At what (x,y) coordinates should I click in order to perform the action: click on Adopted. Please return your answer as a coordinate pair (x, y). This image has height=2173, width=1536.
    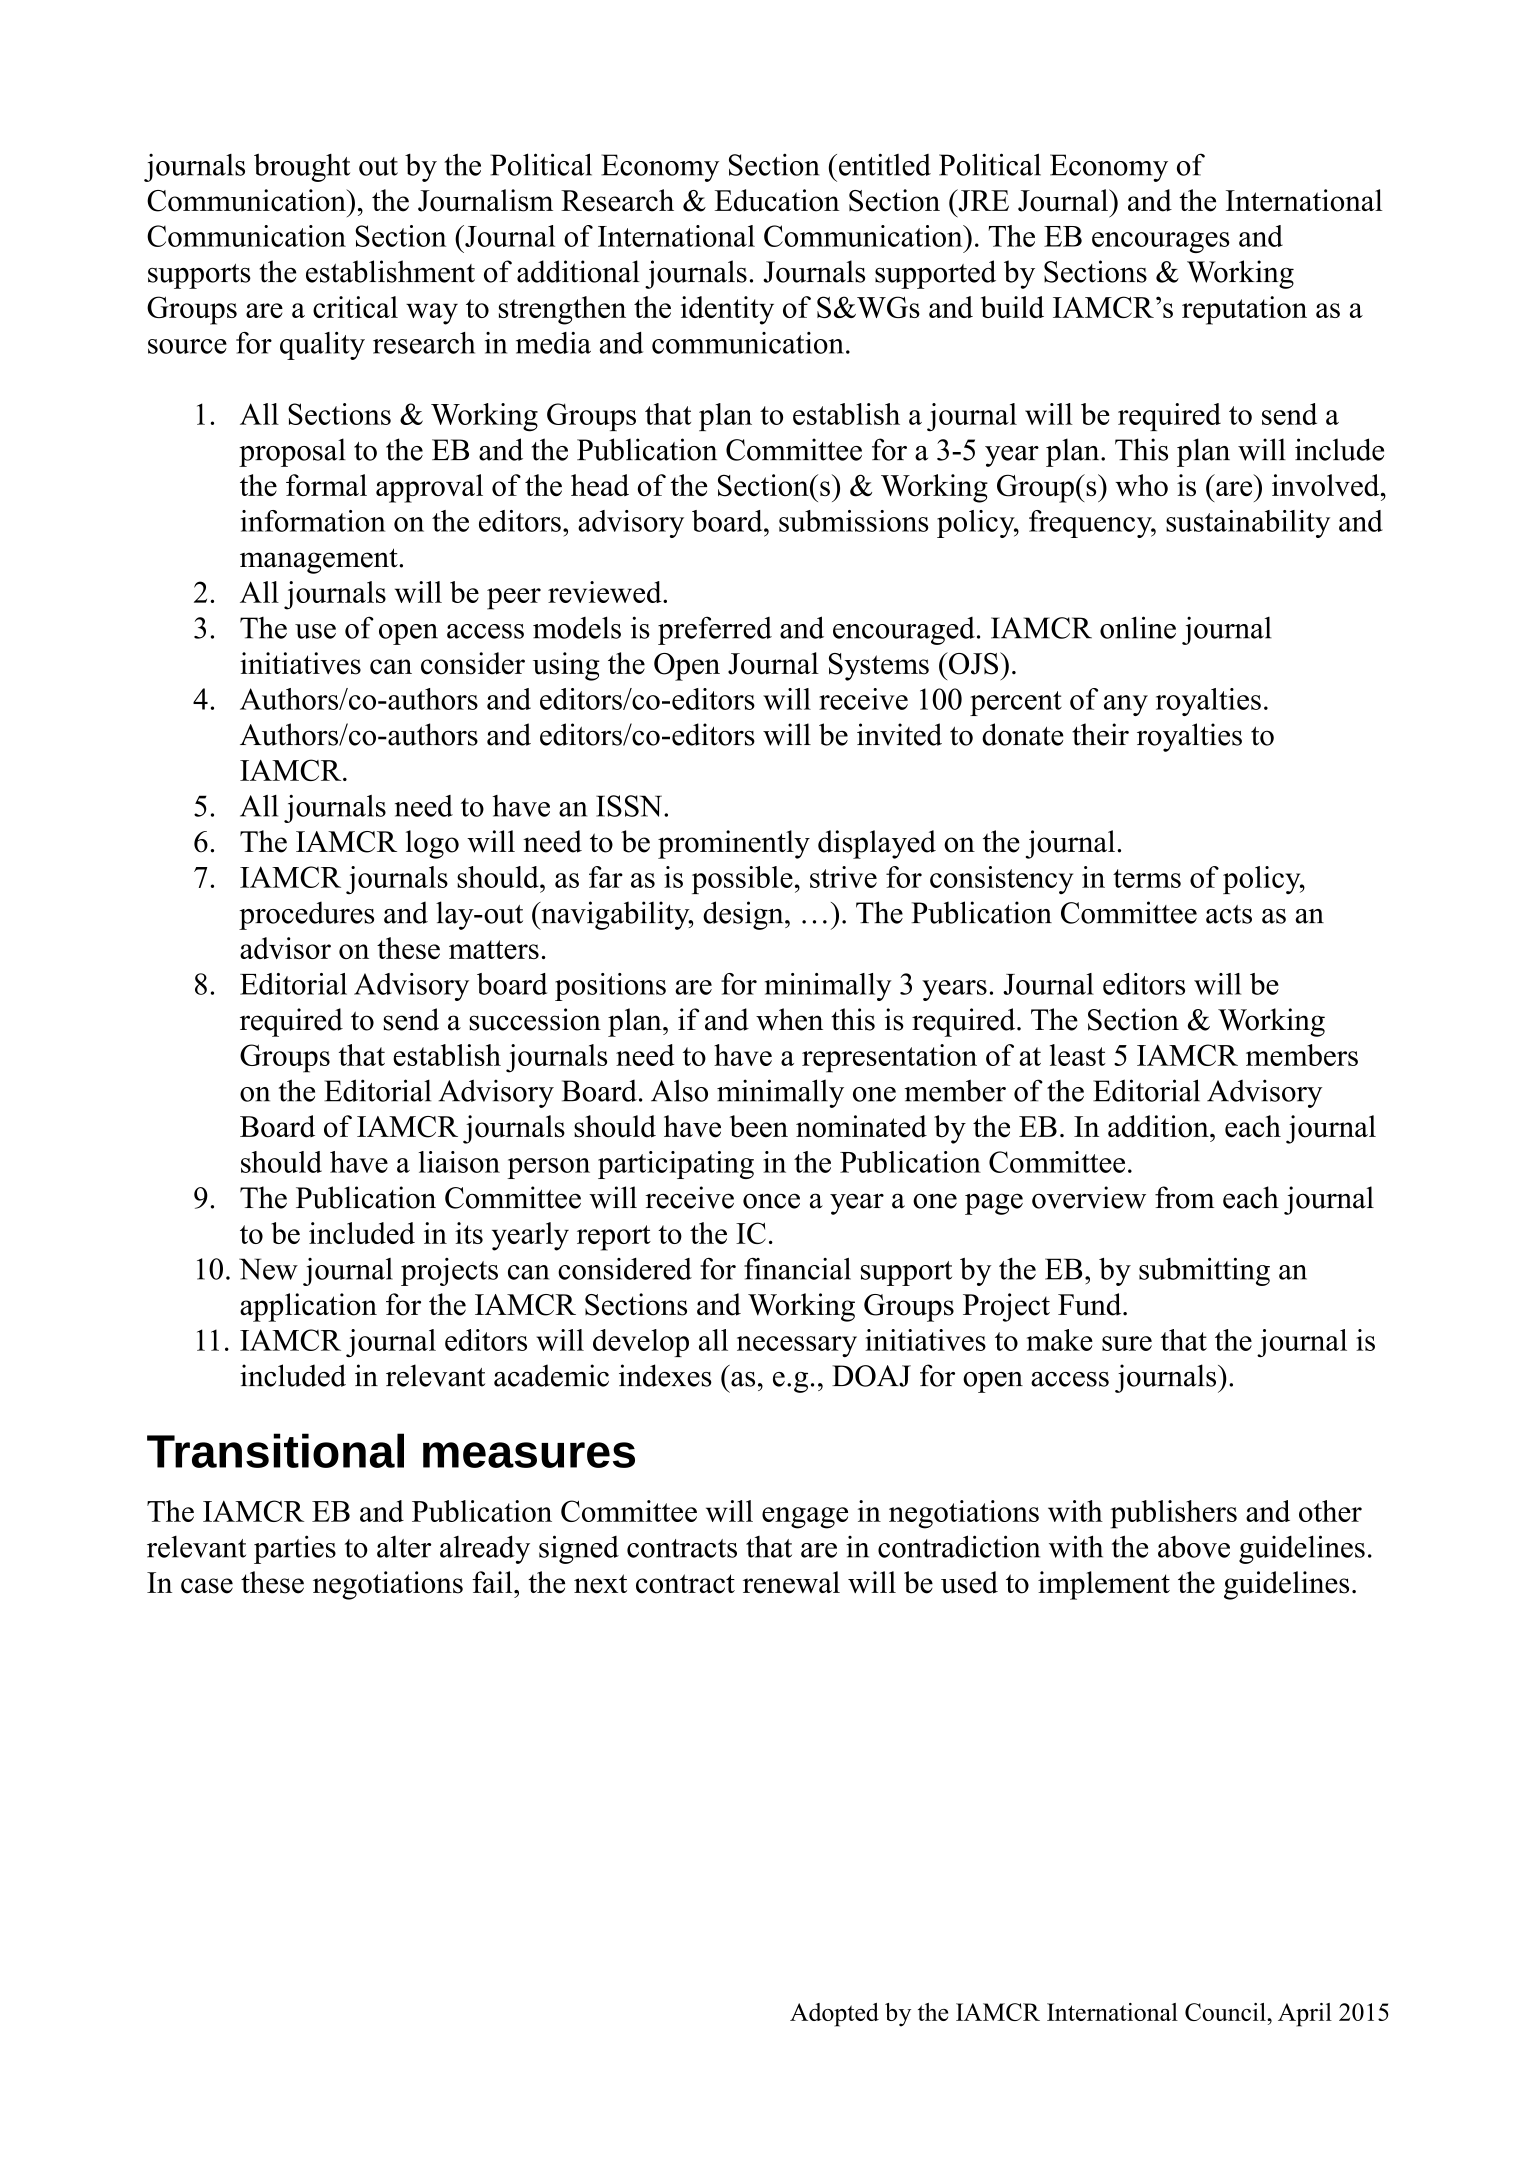
    Looking at the image, I should click on (834, 2015).
